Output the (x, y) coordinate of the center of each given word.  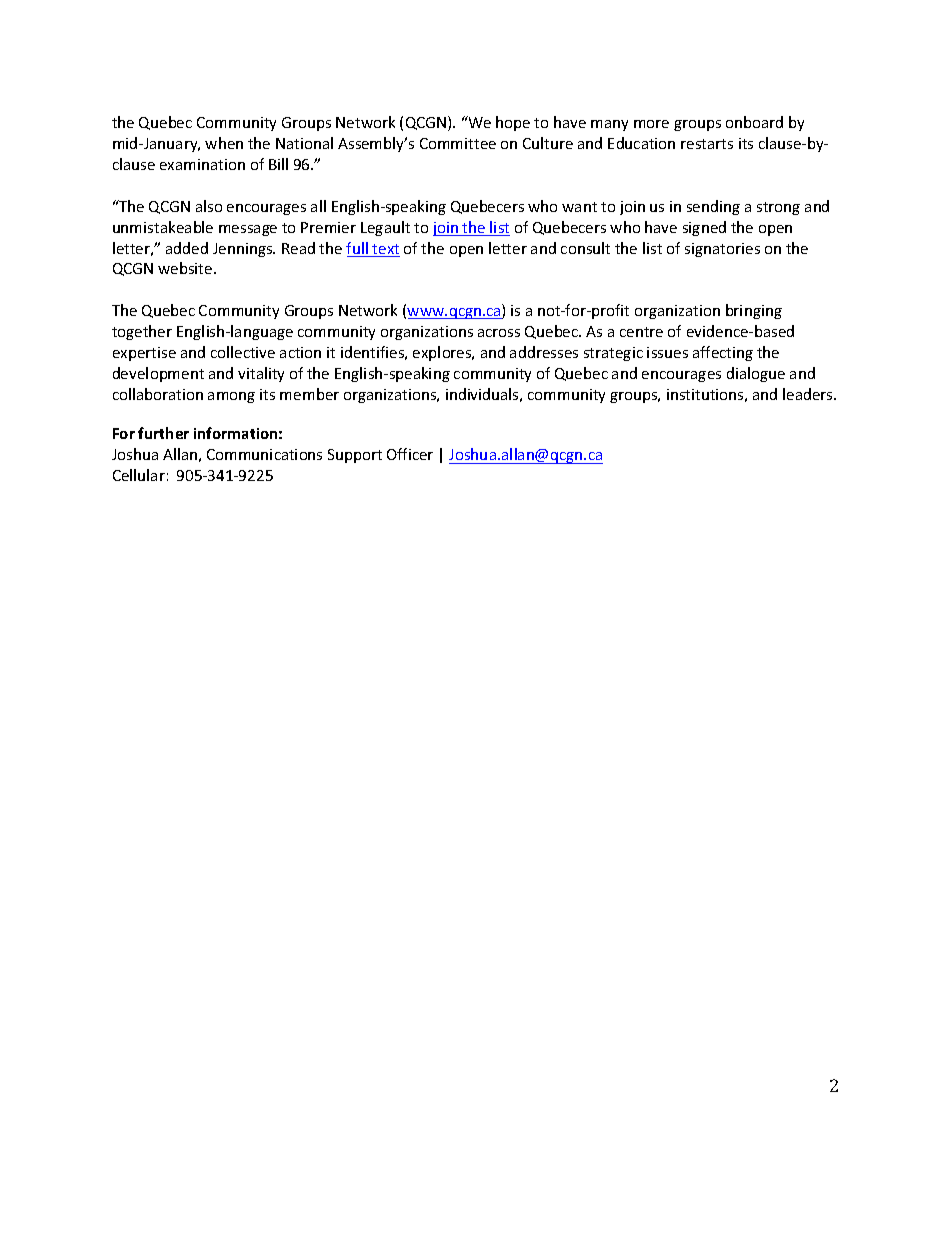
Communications (264, 454)
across (499, 333)
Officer (410, 454)
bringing (754, 311)
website (186, 268)
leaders (809, 394)
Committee (458, 143)
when (224, 143)
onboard (754, 122)
